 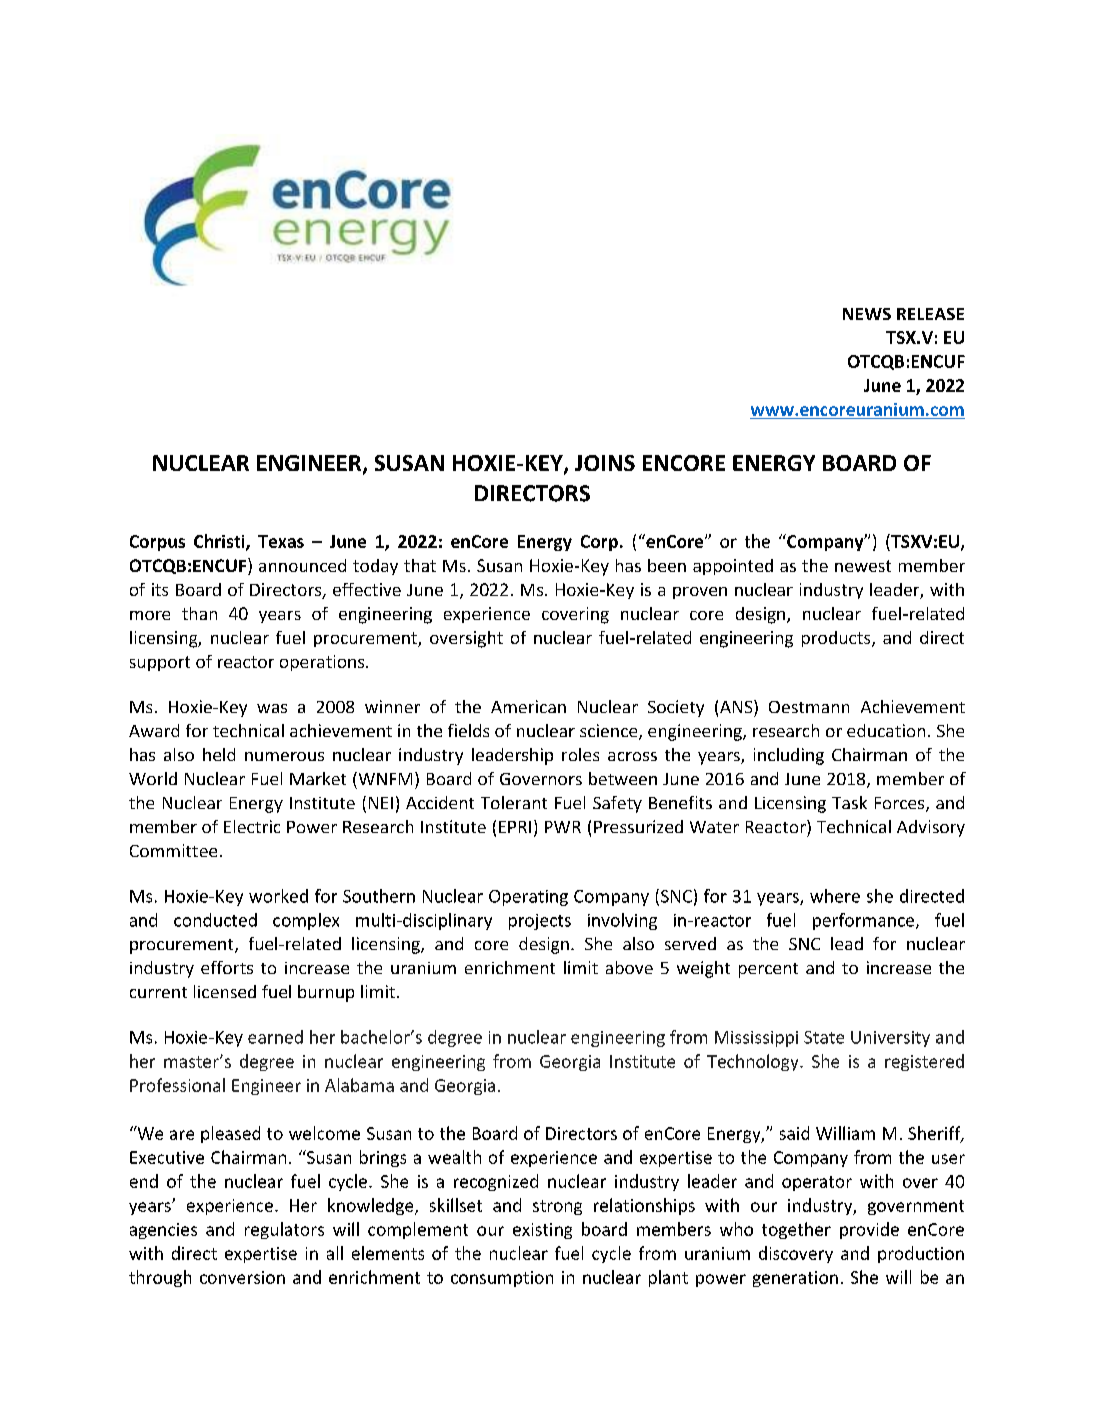 What do you see at coordinates (242, 1277) in the screenshot?
I see `conversion` at bounding box center [242, 1277].
